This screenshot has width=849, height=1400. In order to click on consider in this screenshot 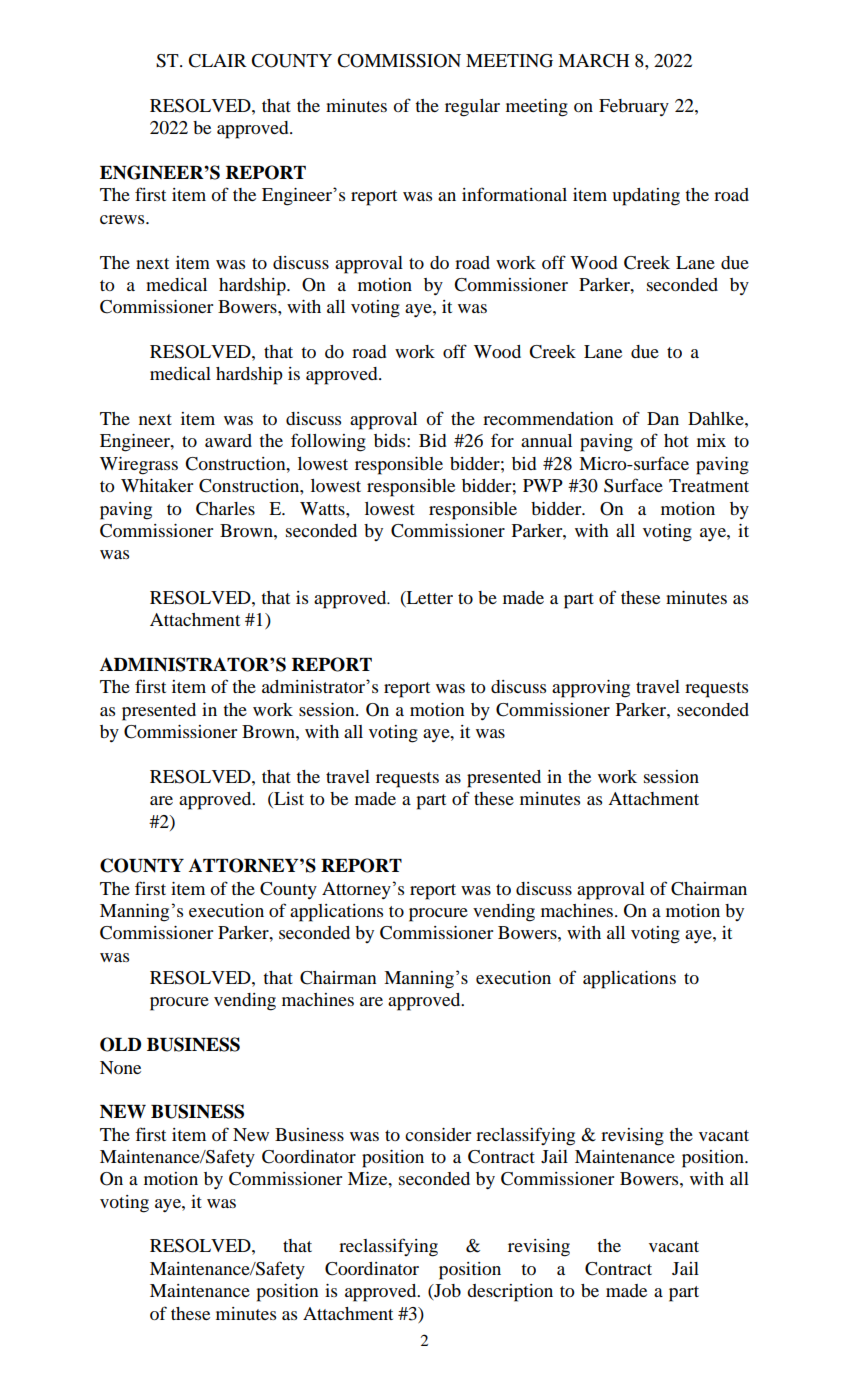, I will do `click(438, 1134)`.
